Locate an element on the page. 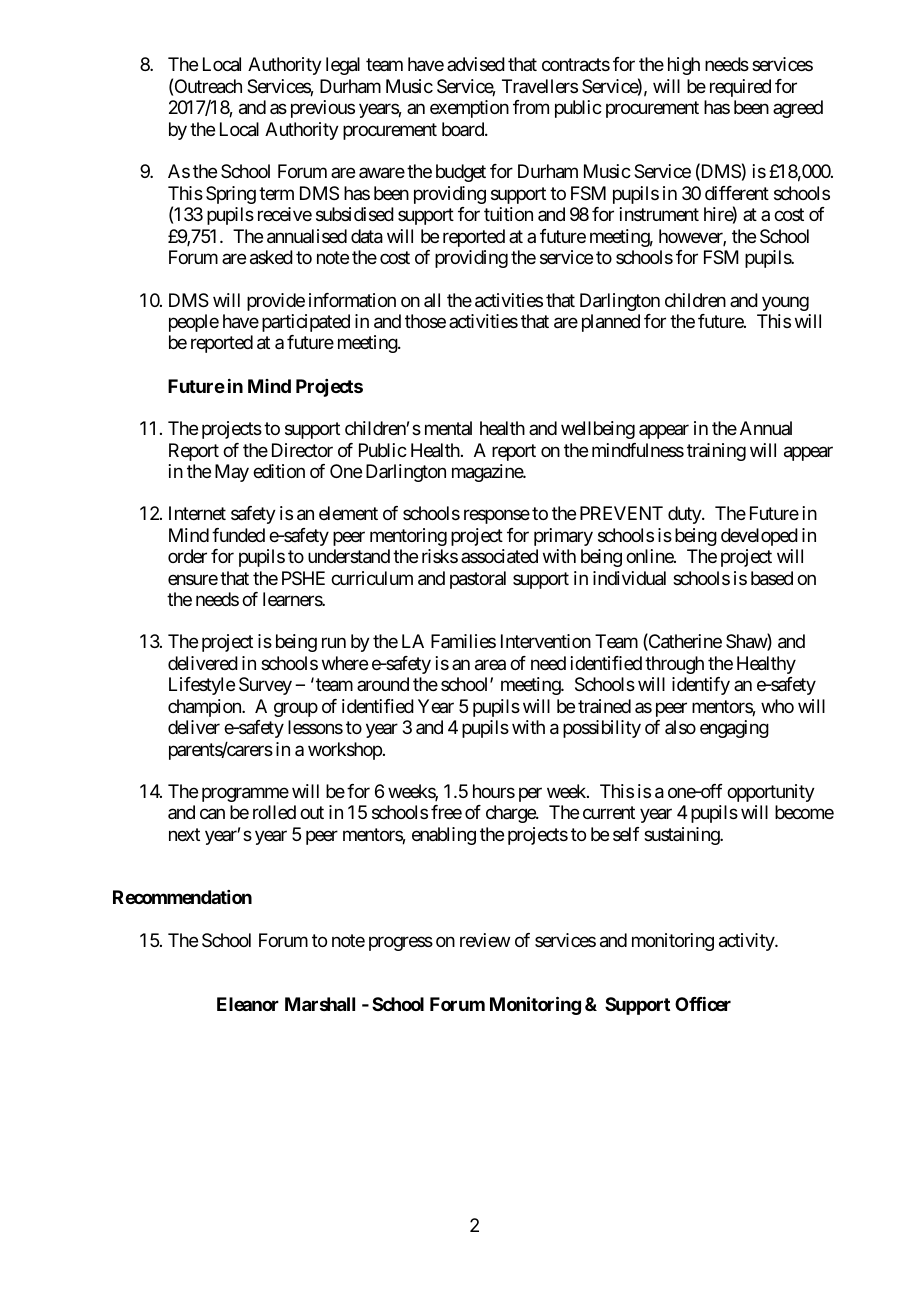  per is located at coordinates (530, 794).
